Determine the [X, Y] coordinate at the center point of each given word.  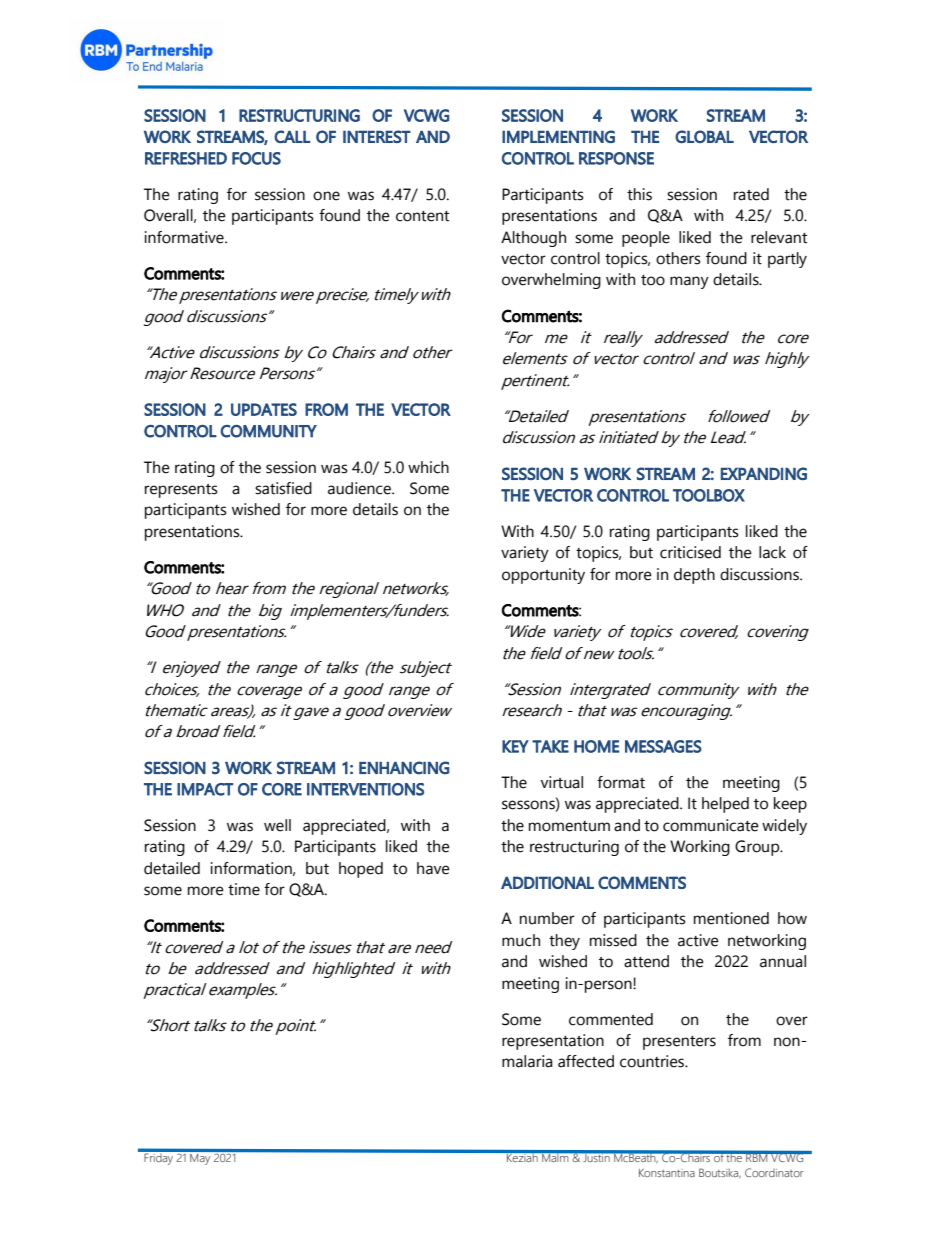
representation [553, 1042]
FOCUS [256, 158]
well [277, 825]
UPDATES [264, 409]
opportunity [543, 576]
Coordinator [774, 1172]
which [428, 467]
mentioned [731, 918]
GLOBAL [704, 136]
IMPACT [205, 789]
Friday [159, 1157]
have [433, 868]
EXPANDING [764, 473]
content [422, 216]
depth [694, 576]
